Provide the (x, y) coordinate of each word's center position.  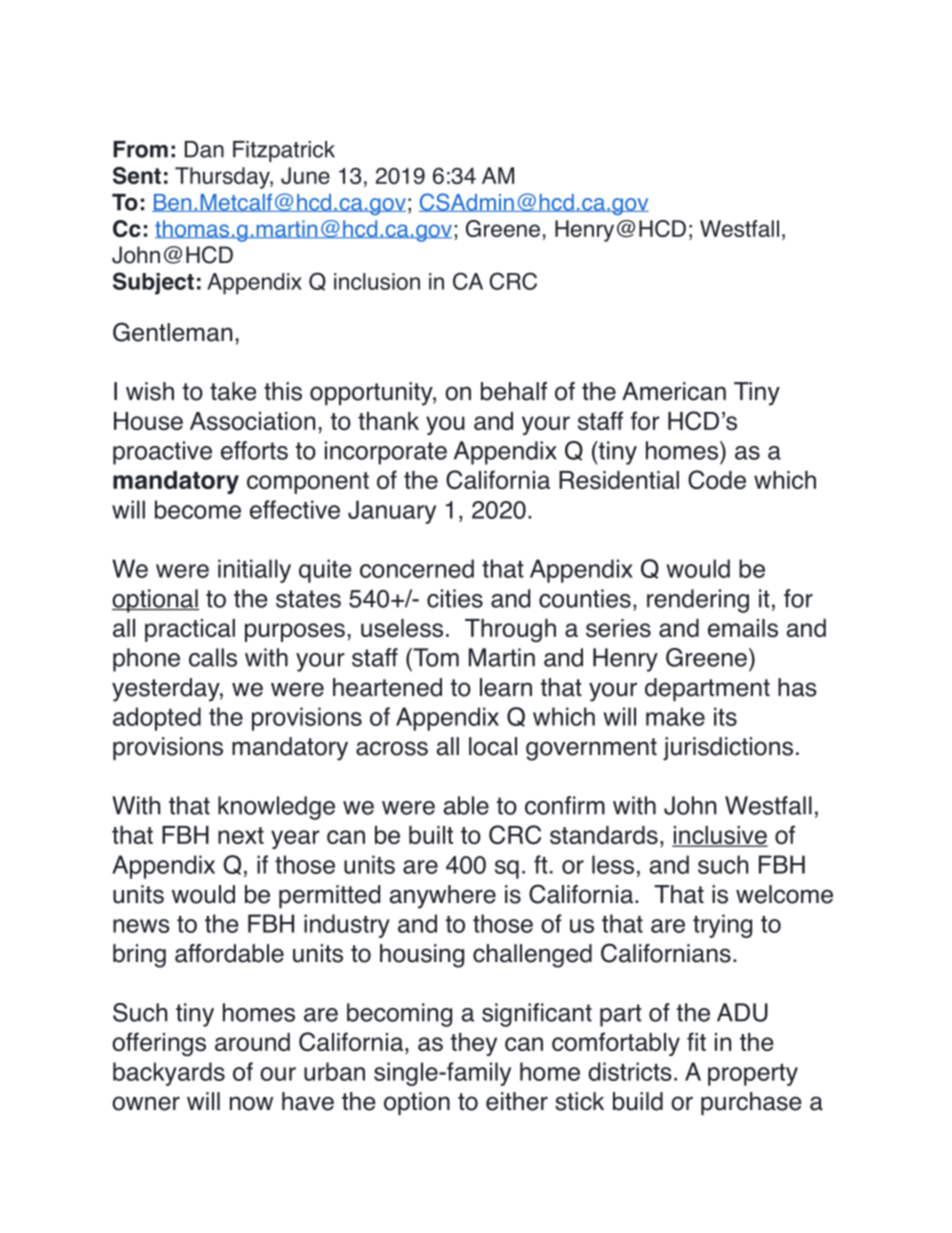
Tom (435, 657)
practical (190, 630)
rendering (698, 601)
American (674, 391)
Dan (204, 149)
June (305, 175)
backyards (169, 1074)
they (473, 1044)
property (753, 1075)
